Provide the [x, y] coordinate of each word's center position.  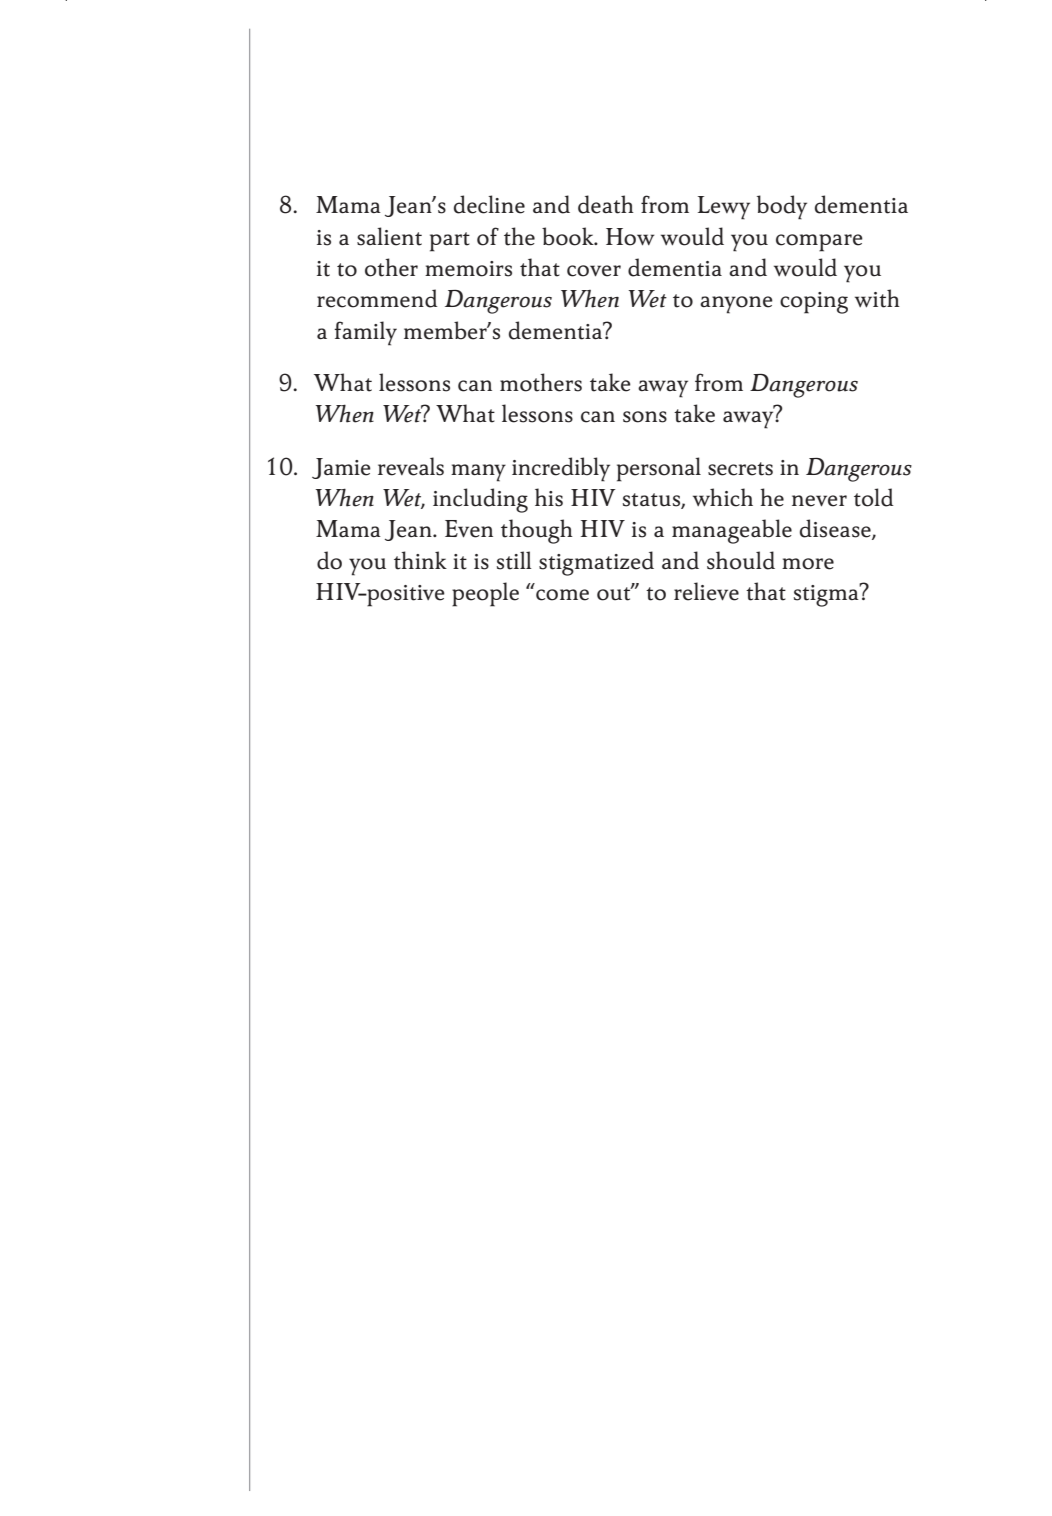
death [606, 204]
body [782, 207]
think [420, 560]
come [562, 595]
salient [389, 236]
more [808, 564]
